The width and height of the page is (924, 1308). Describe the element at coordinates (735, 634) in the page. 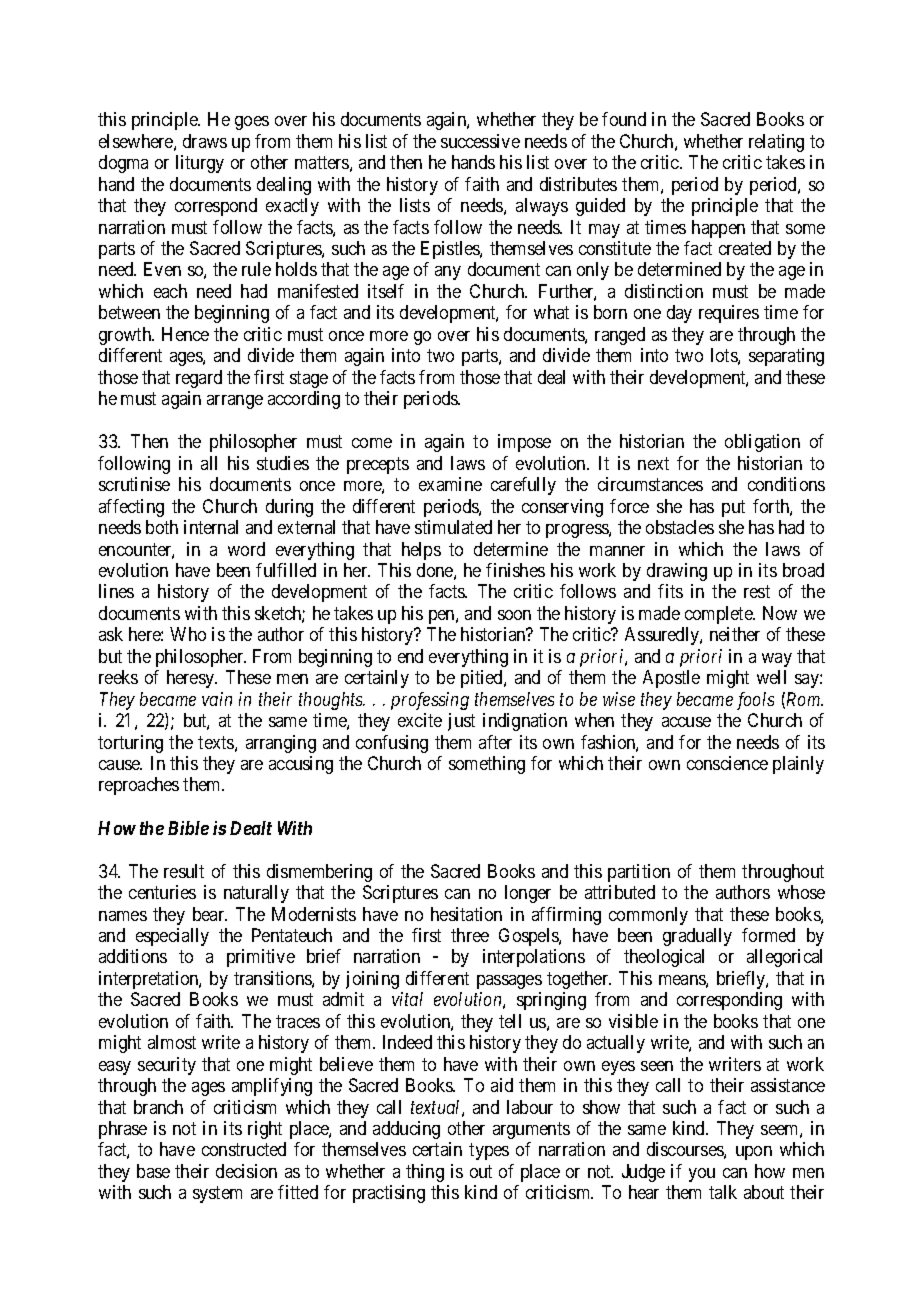

I see `neither` at that location.
